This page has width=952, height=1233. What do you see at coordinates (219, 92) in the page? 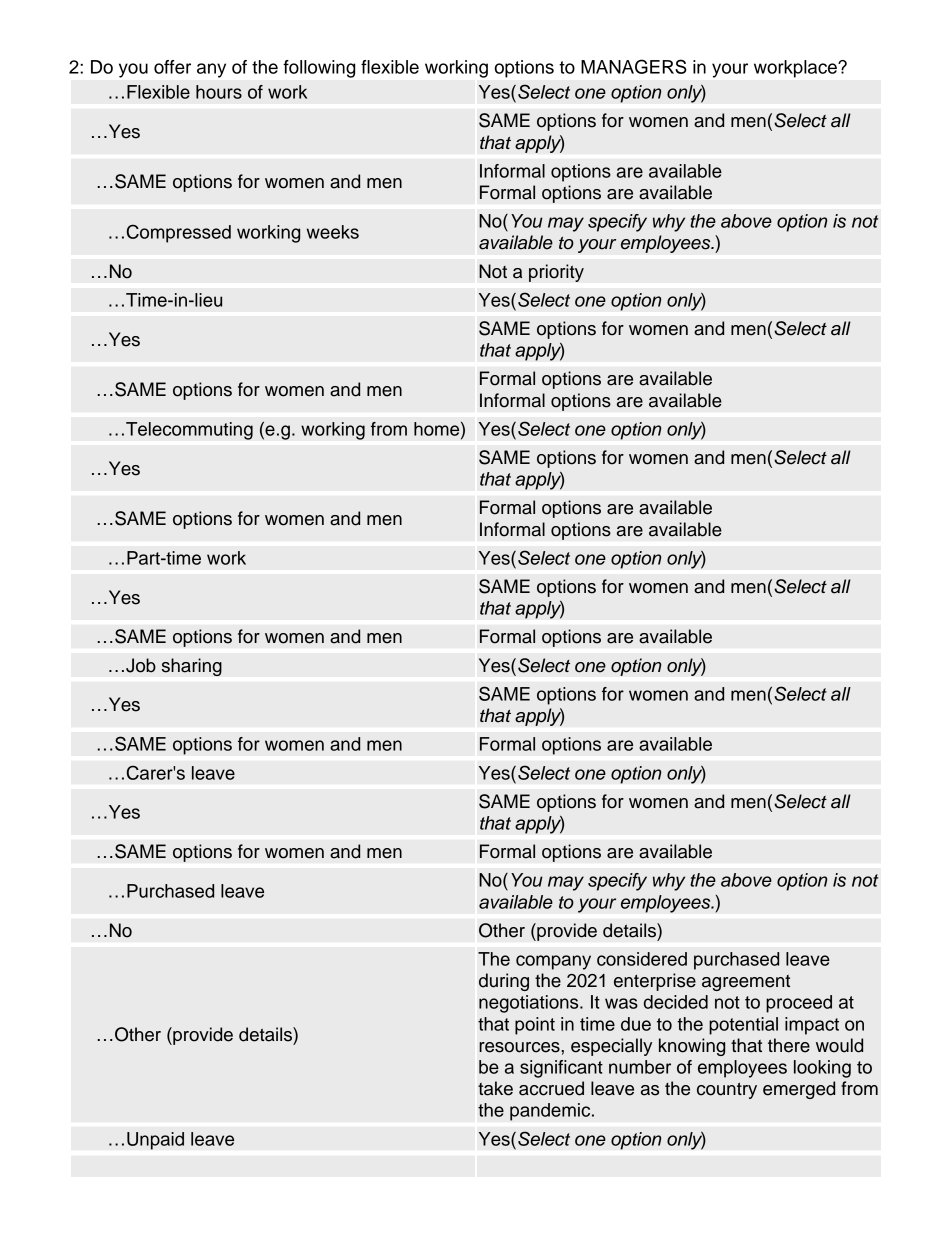
I see `hours` at bounding box center [219, 92].
